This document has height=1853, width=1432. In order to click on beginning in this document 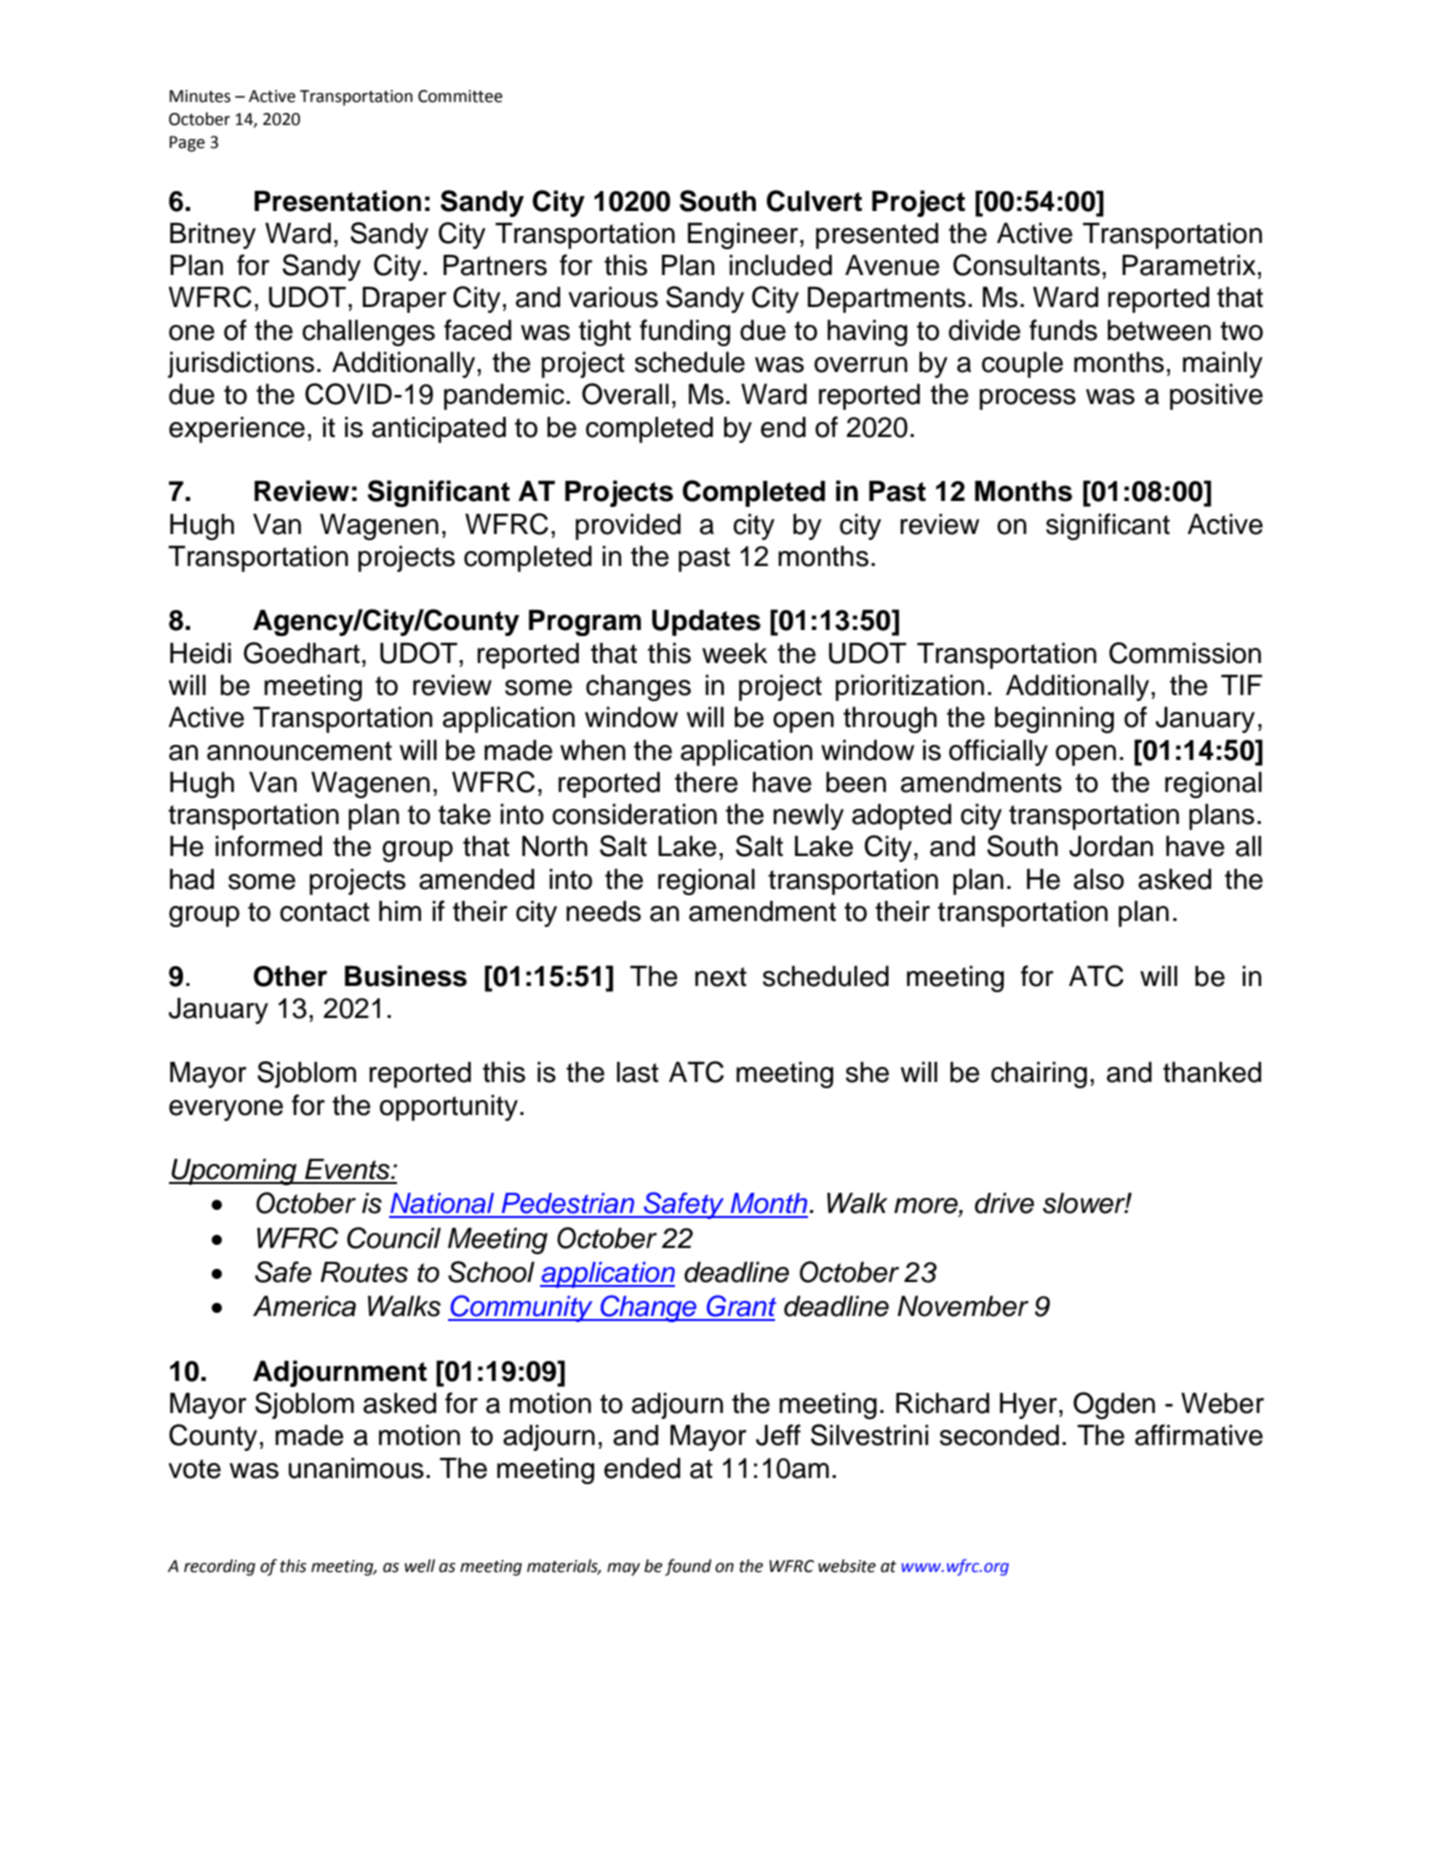, I will do `click(1054, 720)`.
